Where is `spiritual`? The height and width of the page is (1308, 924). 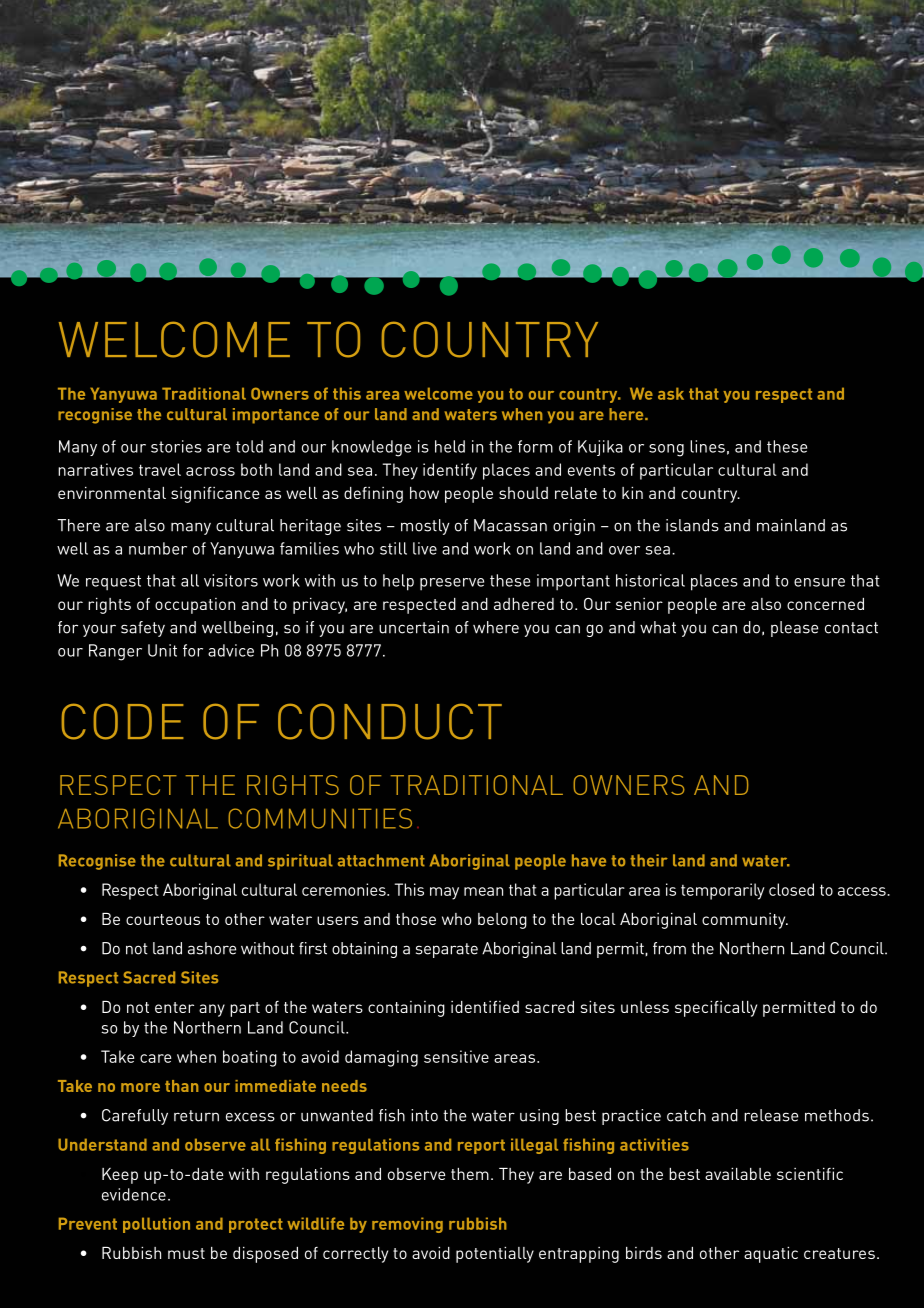 spiritual is located at coordinates (300, 862).
